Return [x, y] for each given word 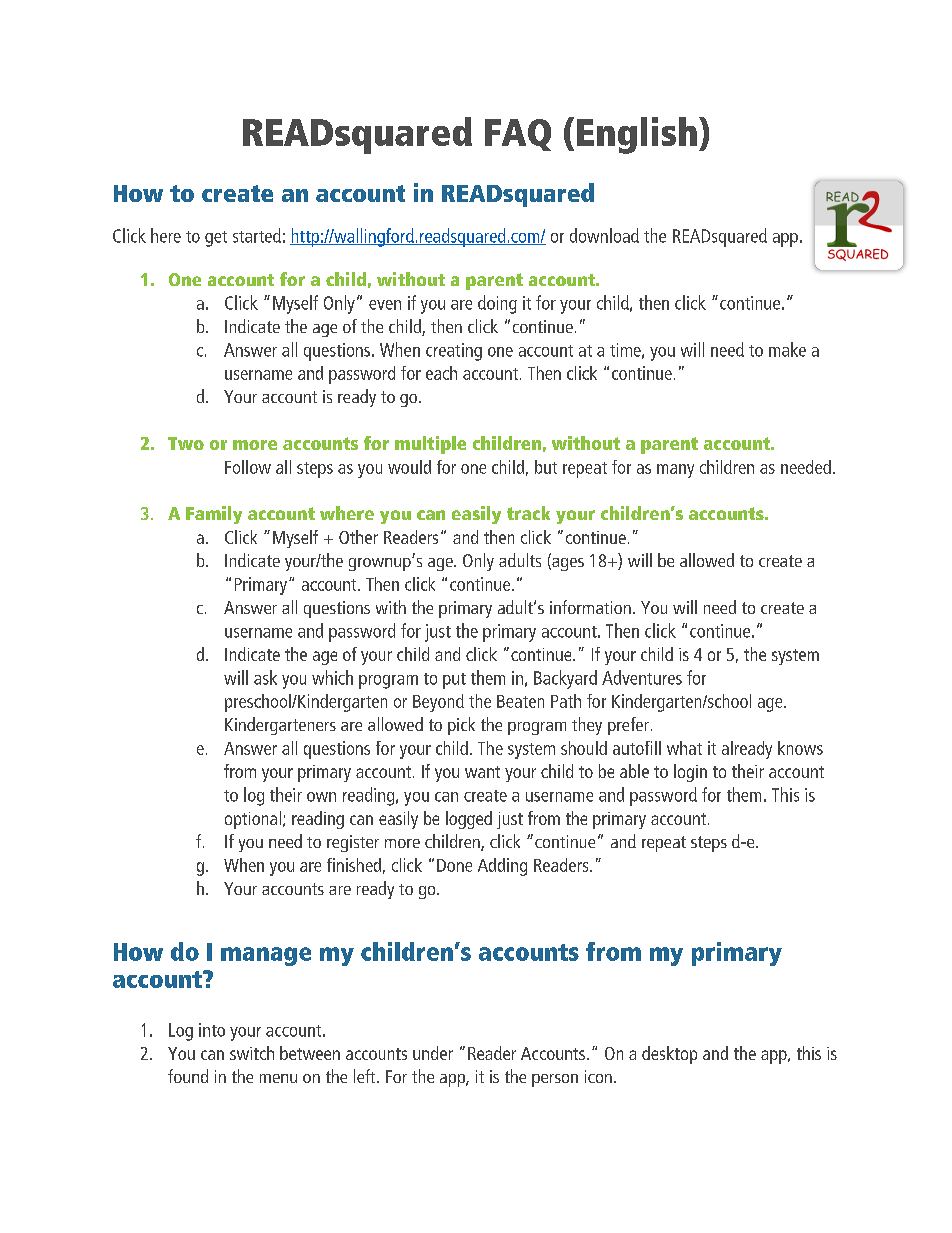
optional [253, 820]
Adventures [642, 677]
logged [469, 820]
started [257, 235]
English [637, 135]
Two [186, 443]
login [690, 773]
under [433, 1053]
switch [252, 1053]
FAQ [518, 135]
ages [567, 564]
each [441, 373]
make [787, 349]
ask [265, 677]
